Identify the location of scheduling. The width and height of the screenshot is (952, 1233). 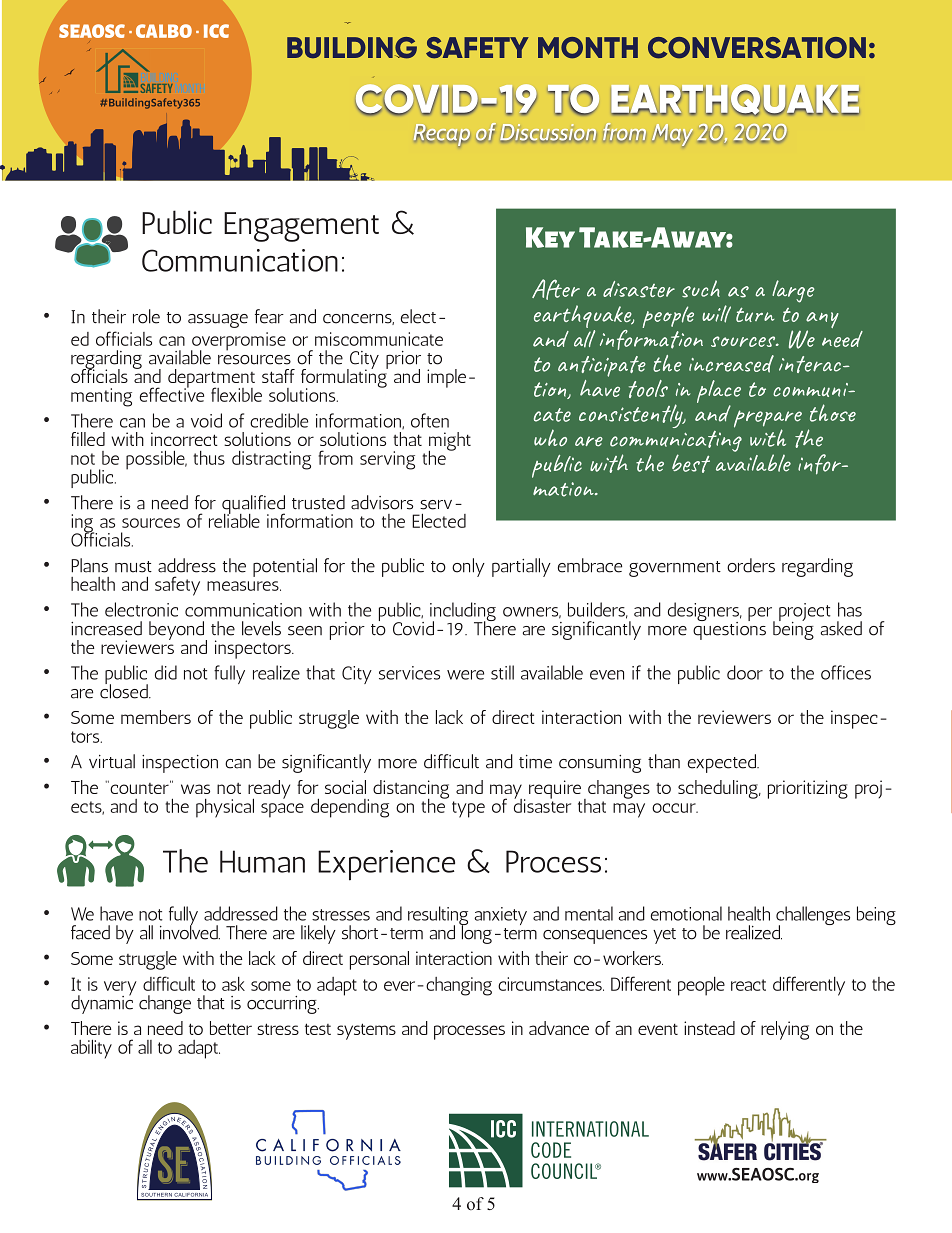
(719, 789).
